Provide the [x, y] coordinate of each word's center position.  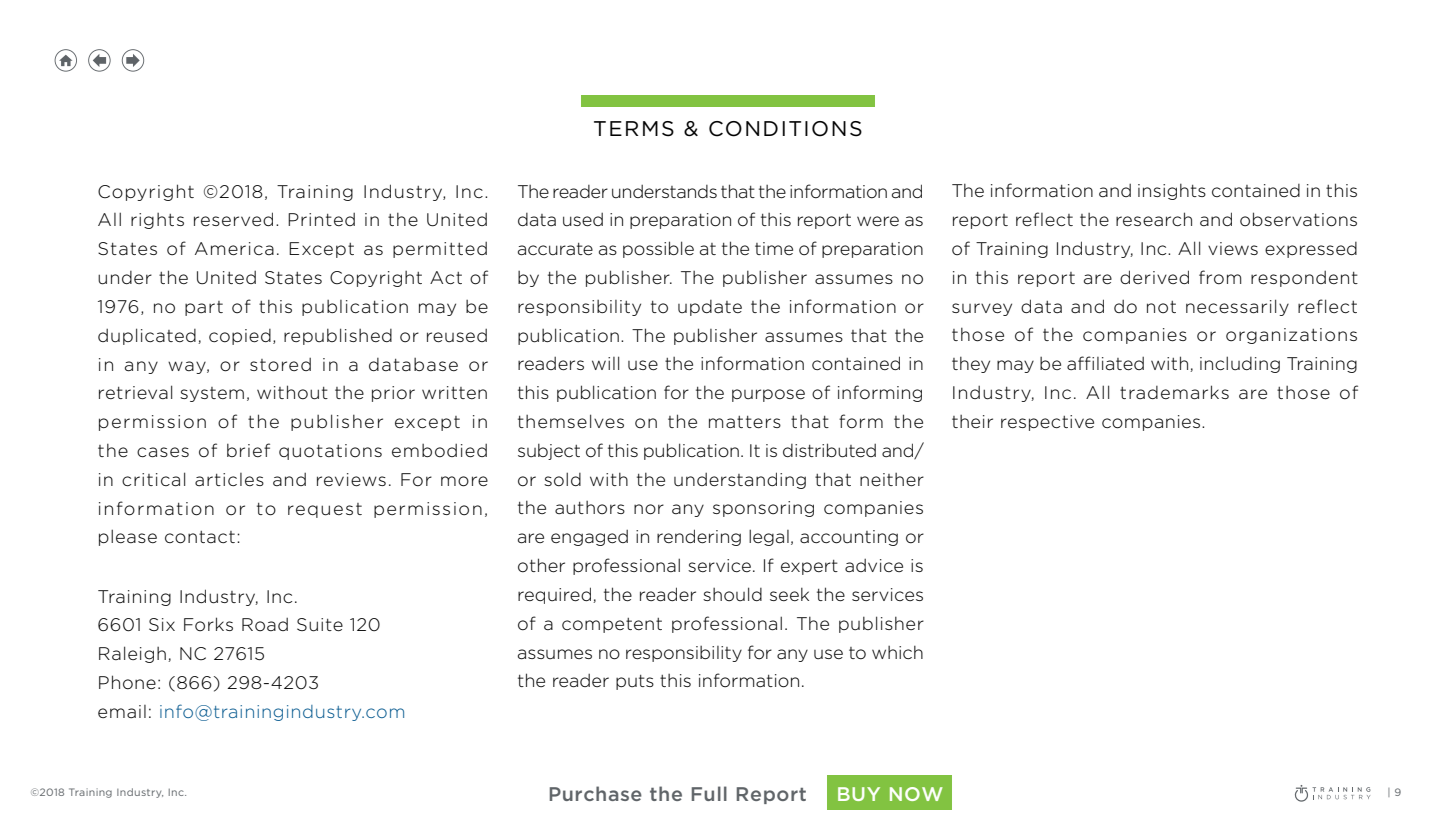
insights [1172, 191]
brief [248, 450]
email [122, 711]
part [204, 308]
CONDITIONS [785, 129]
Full [709, 793]
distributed [829, 450]
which [897, 652]
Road [265, 625]
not [1161, 307]
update [710, 308]
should [732, 594]
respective [1047, 423]
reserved [233, 219]
